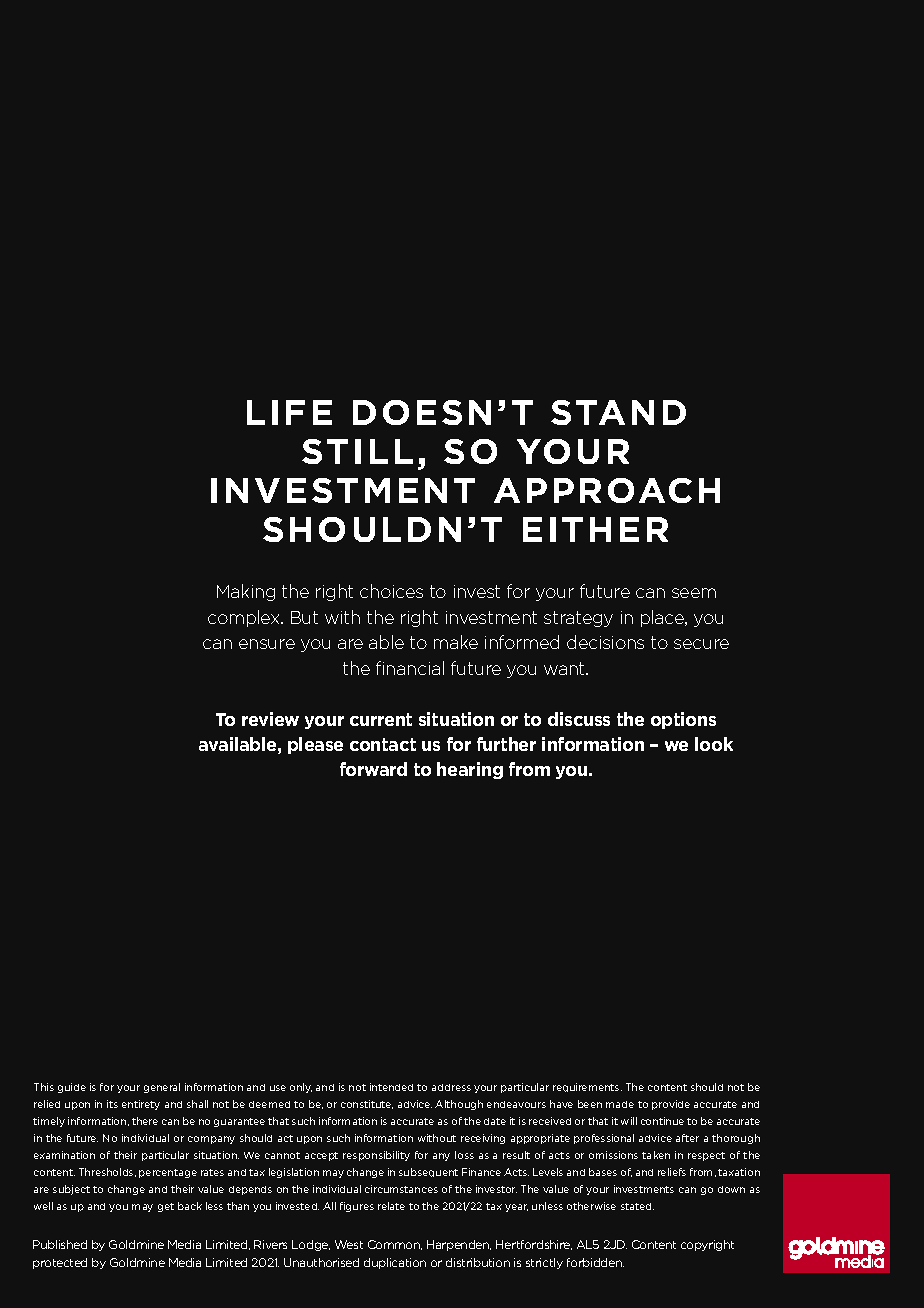 Image resolution: width=924 pixels, height=1308 pixels. What do you see at coordinates (410, 668) in the screenshot?
I see `financial` at bounding box center [410, 668].
